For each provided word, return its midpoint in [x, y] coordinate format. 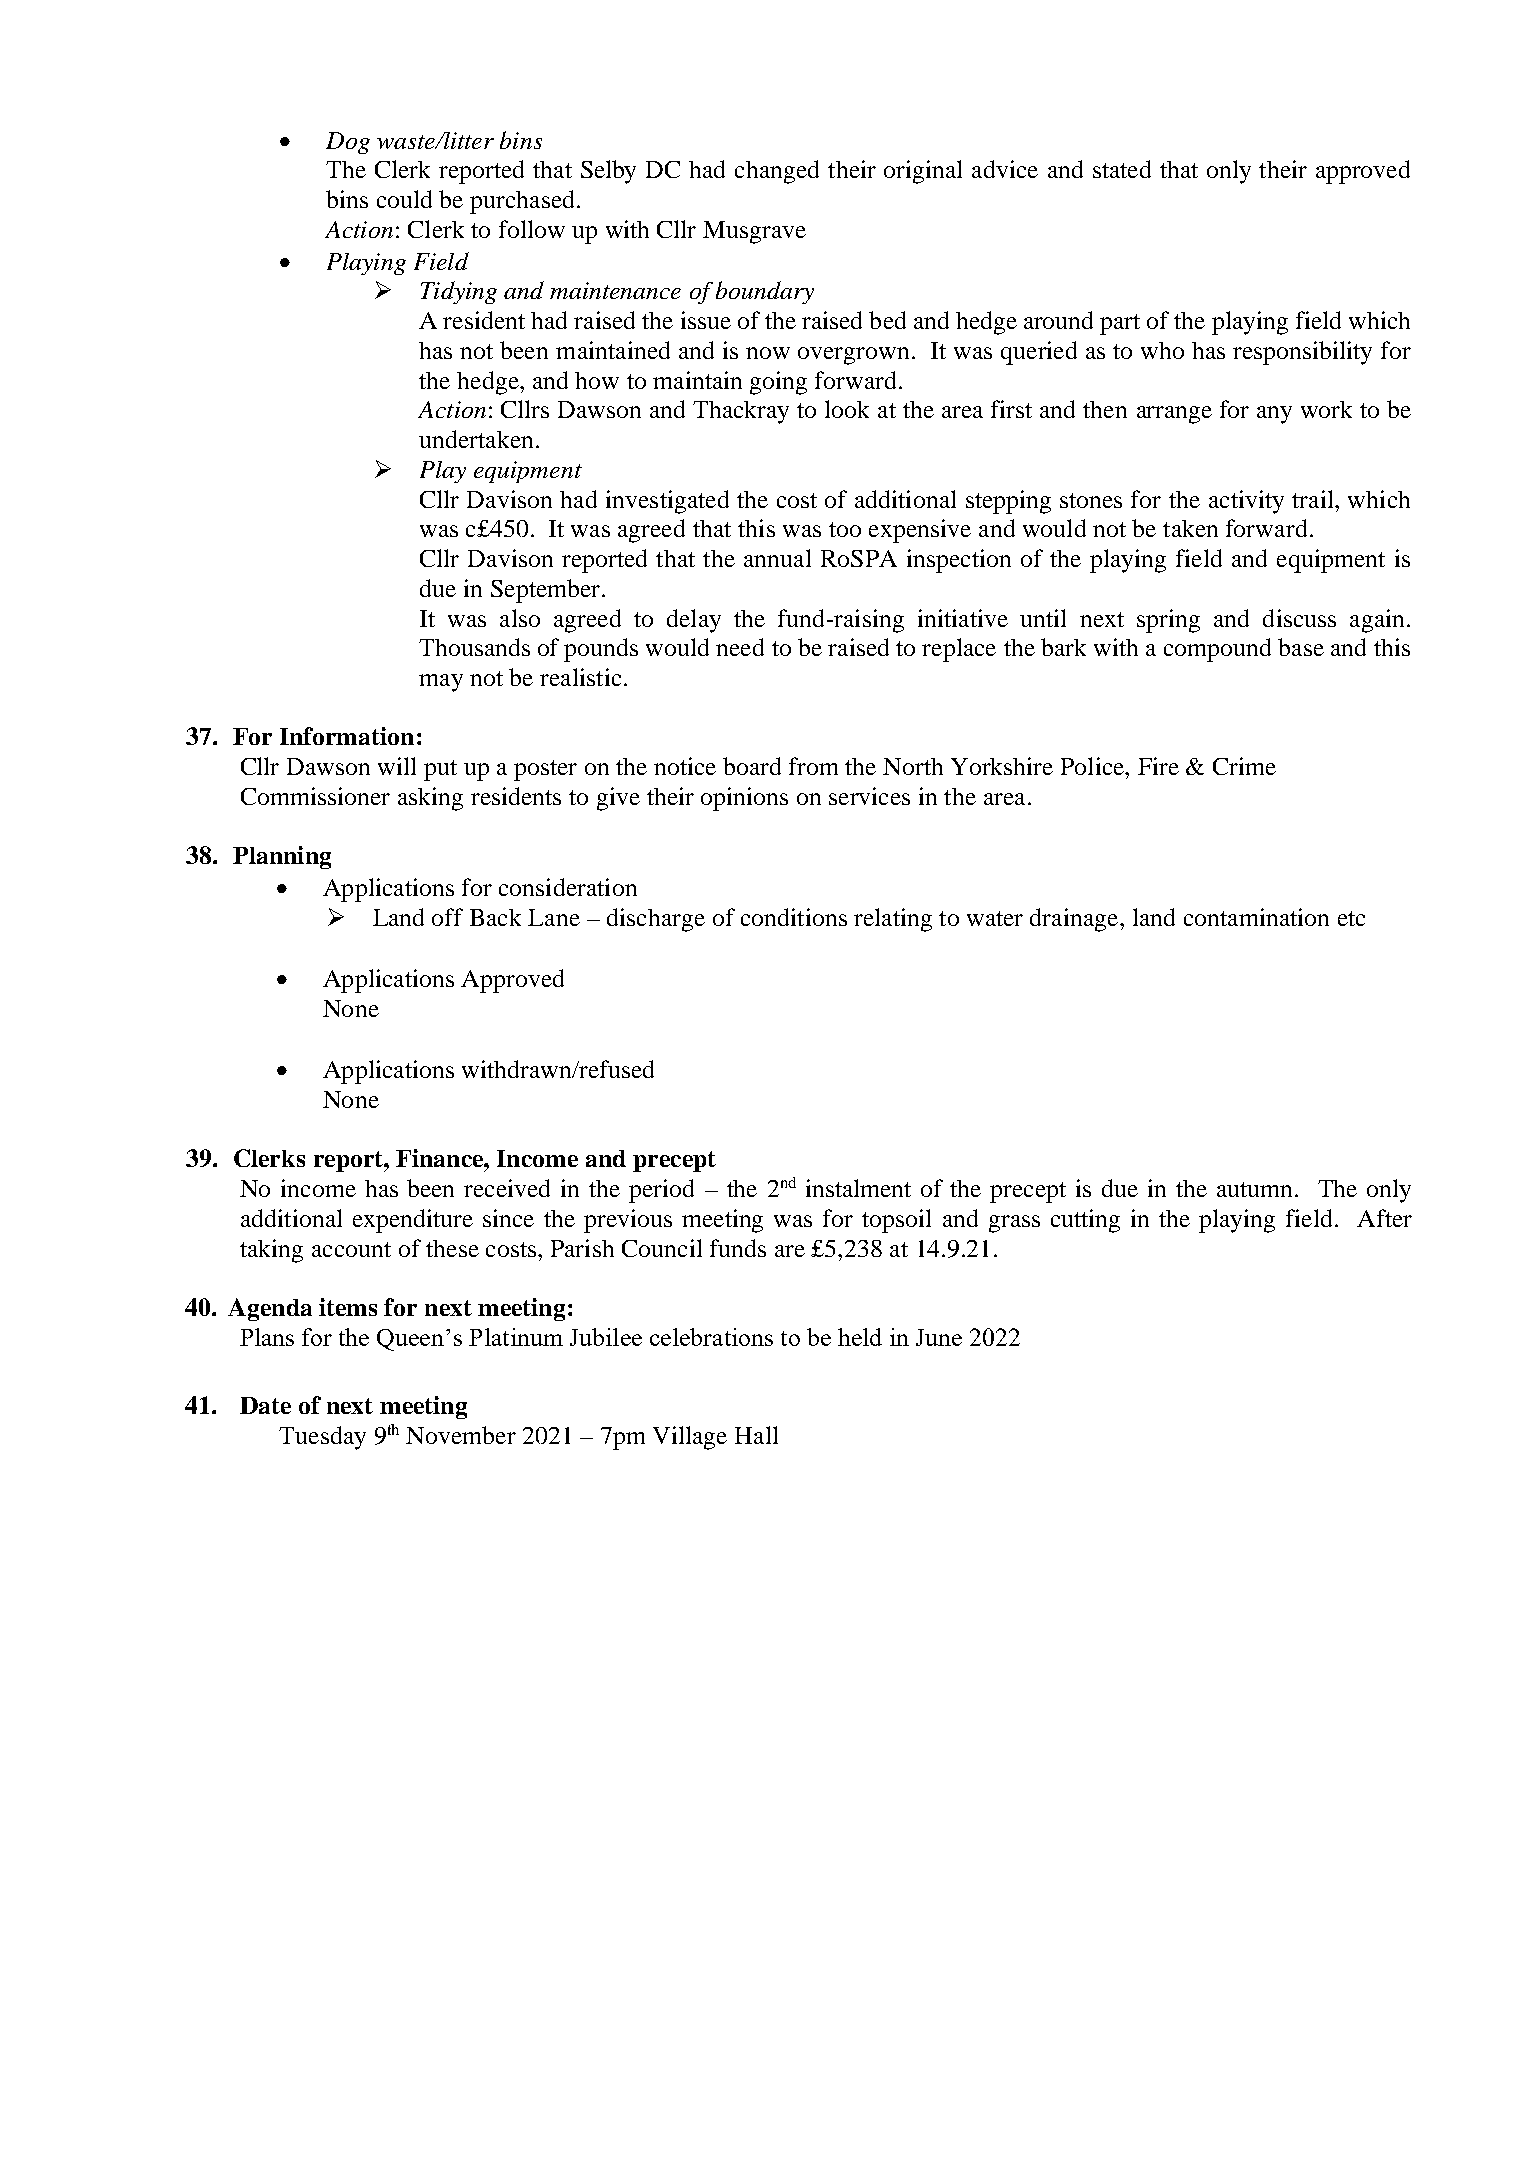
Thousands [474, 647]
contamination [1256, 917]
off [447, 917]
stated [1122, 169]
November [461, 1435]
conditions [794, 917]
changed [777, 172]
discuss [1299, 618]
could [404, 199]
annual [777, 558]
